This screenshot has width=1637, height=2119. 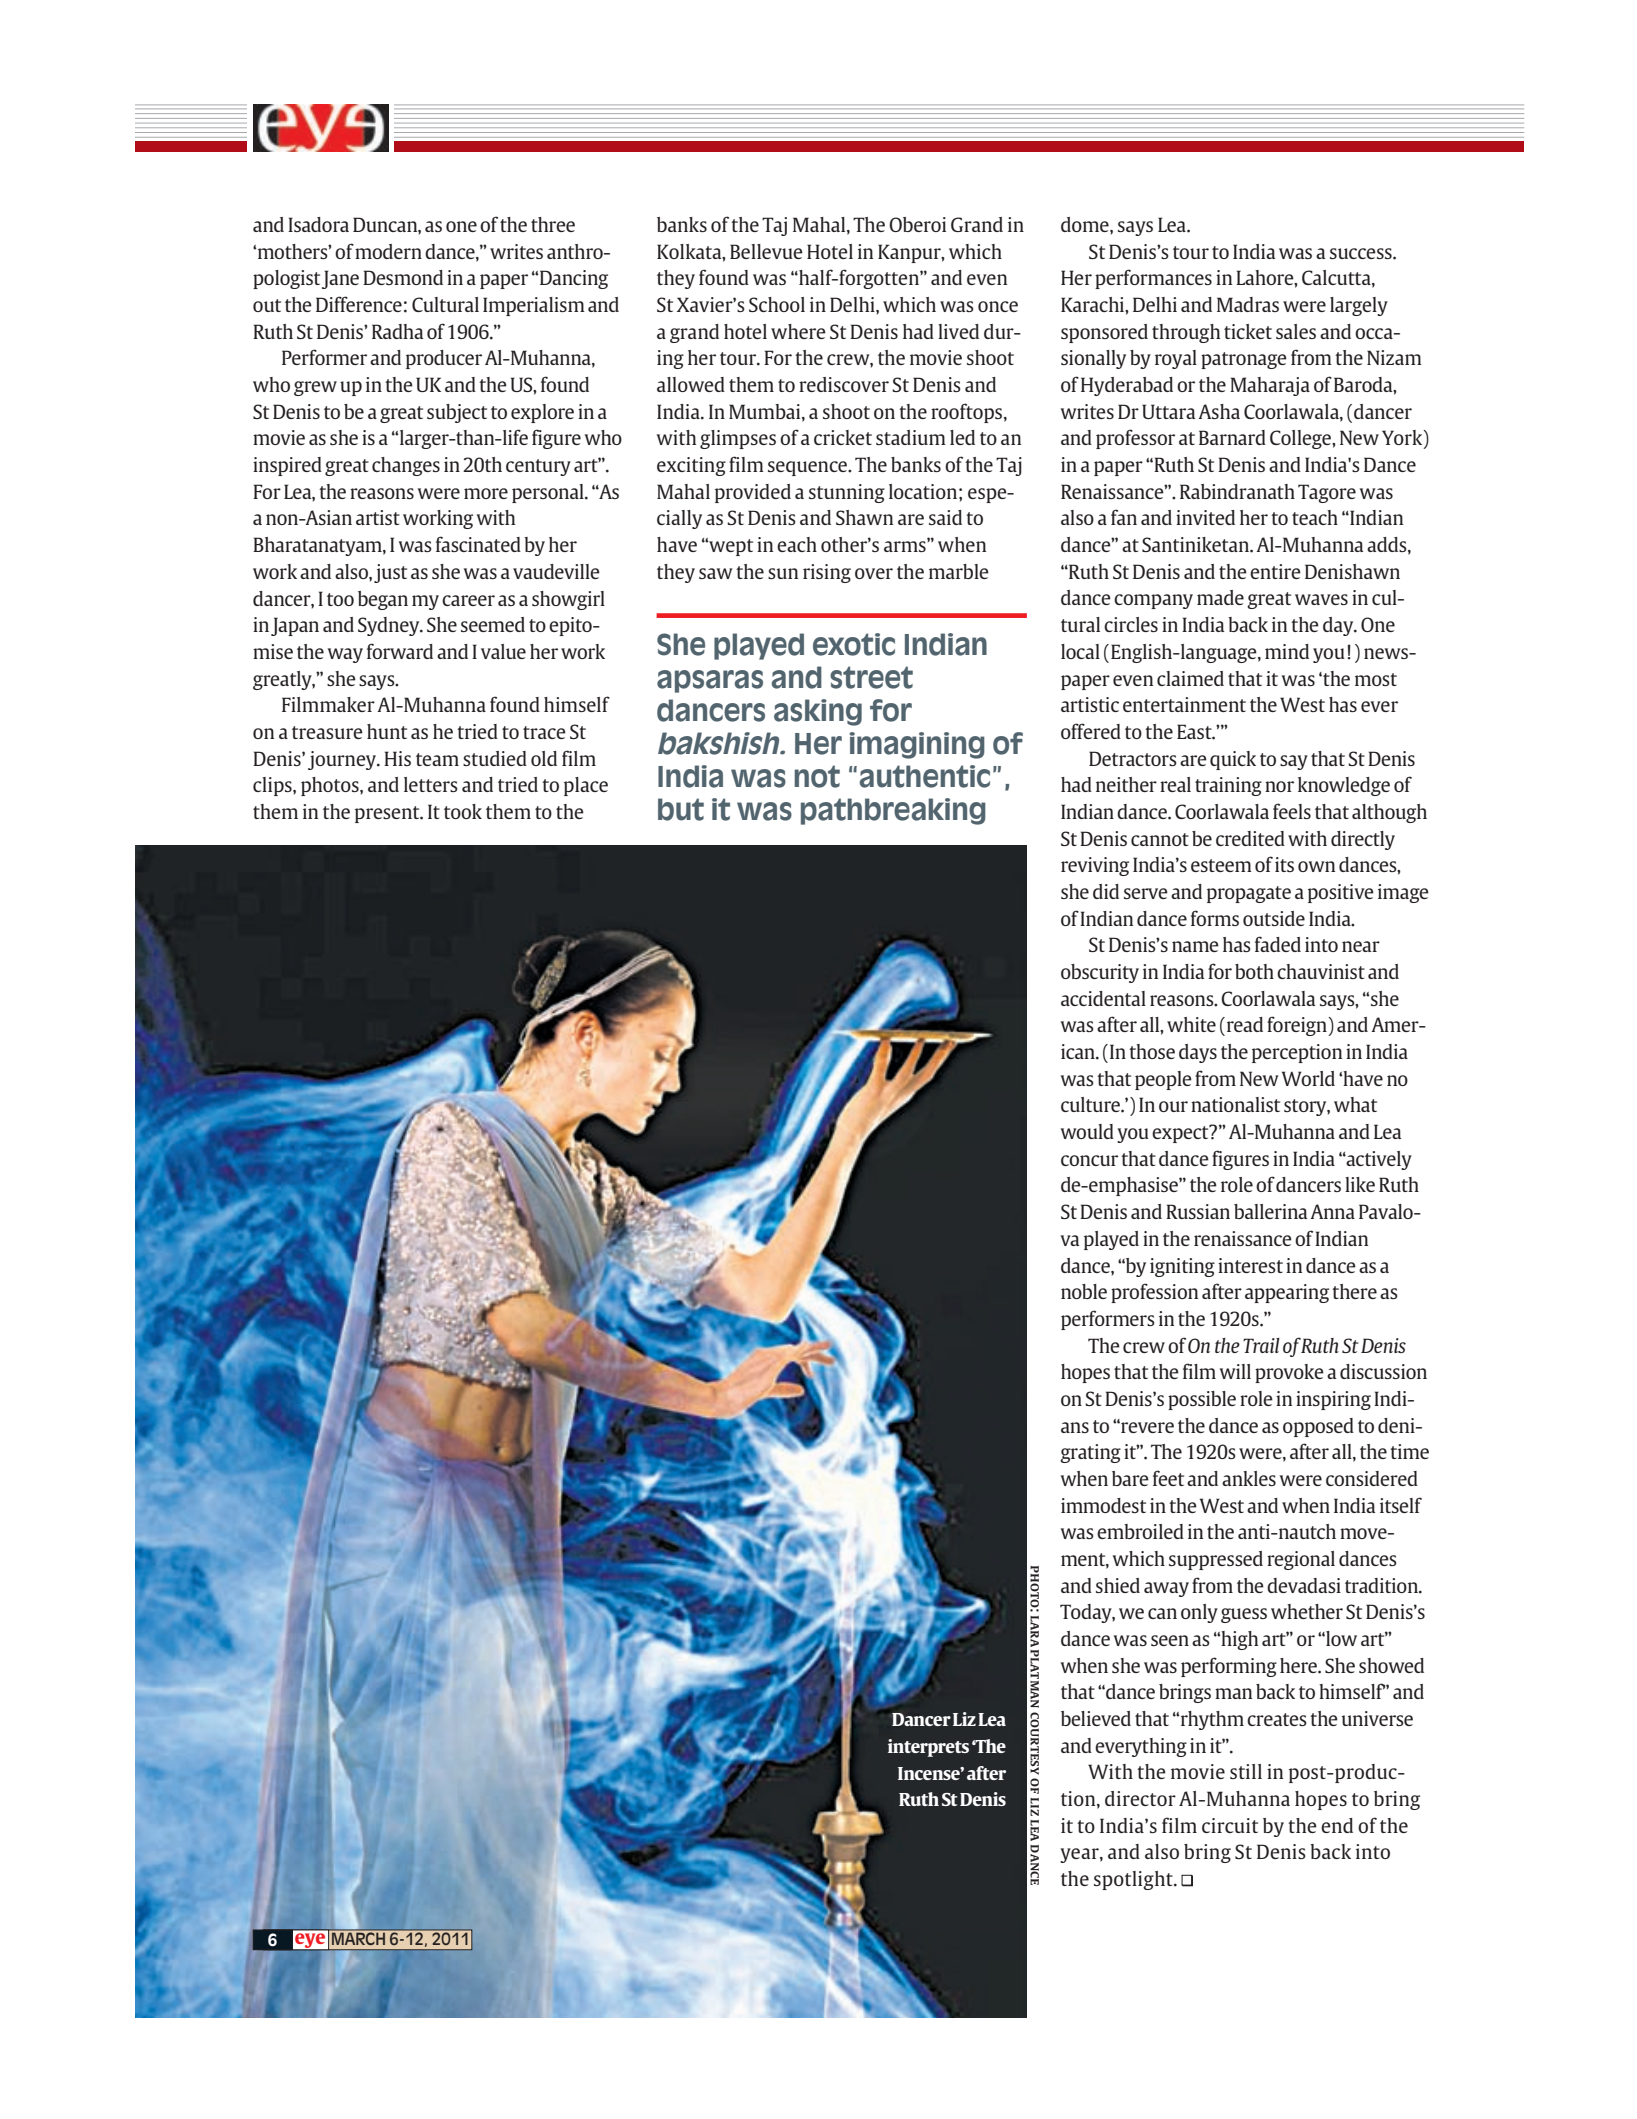 What do you see at coordinates (1287, 1293) in the screenshot?
I see `appearing` at bounding box center [1287, 1293].
